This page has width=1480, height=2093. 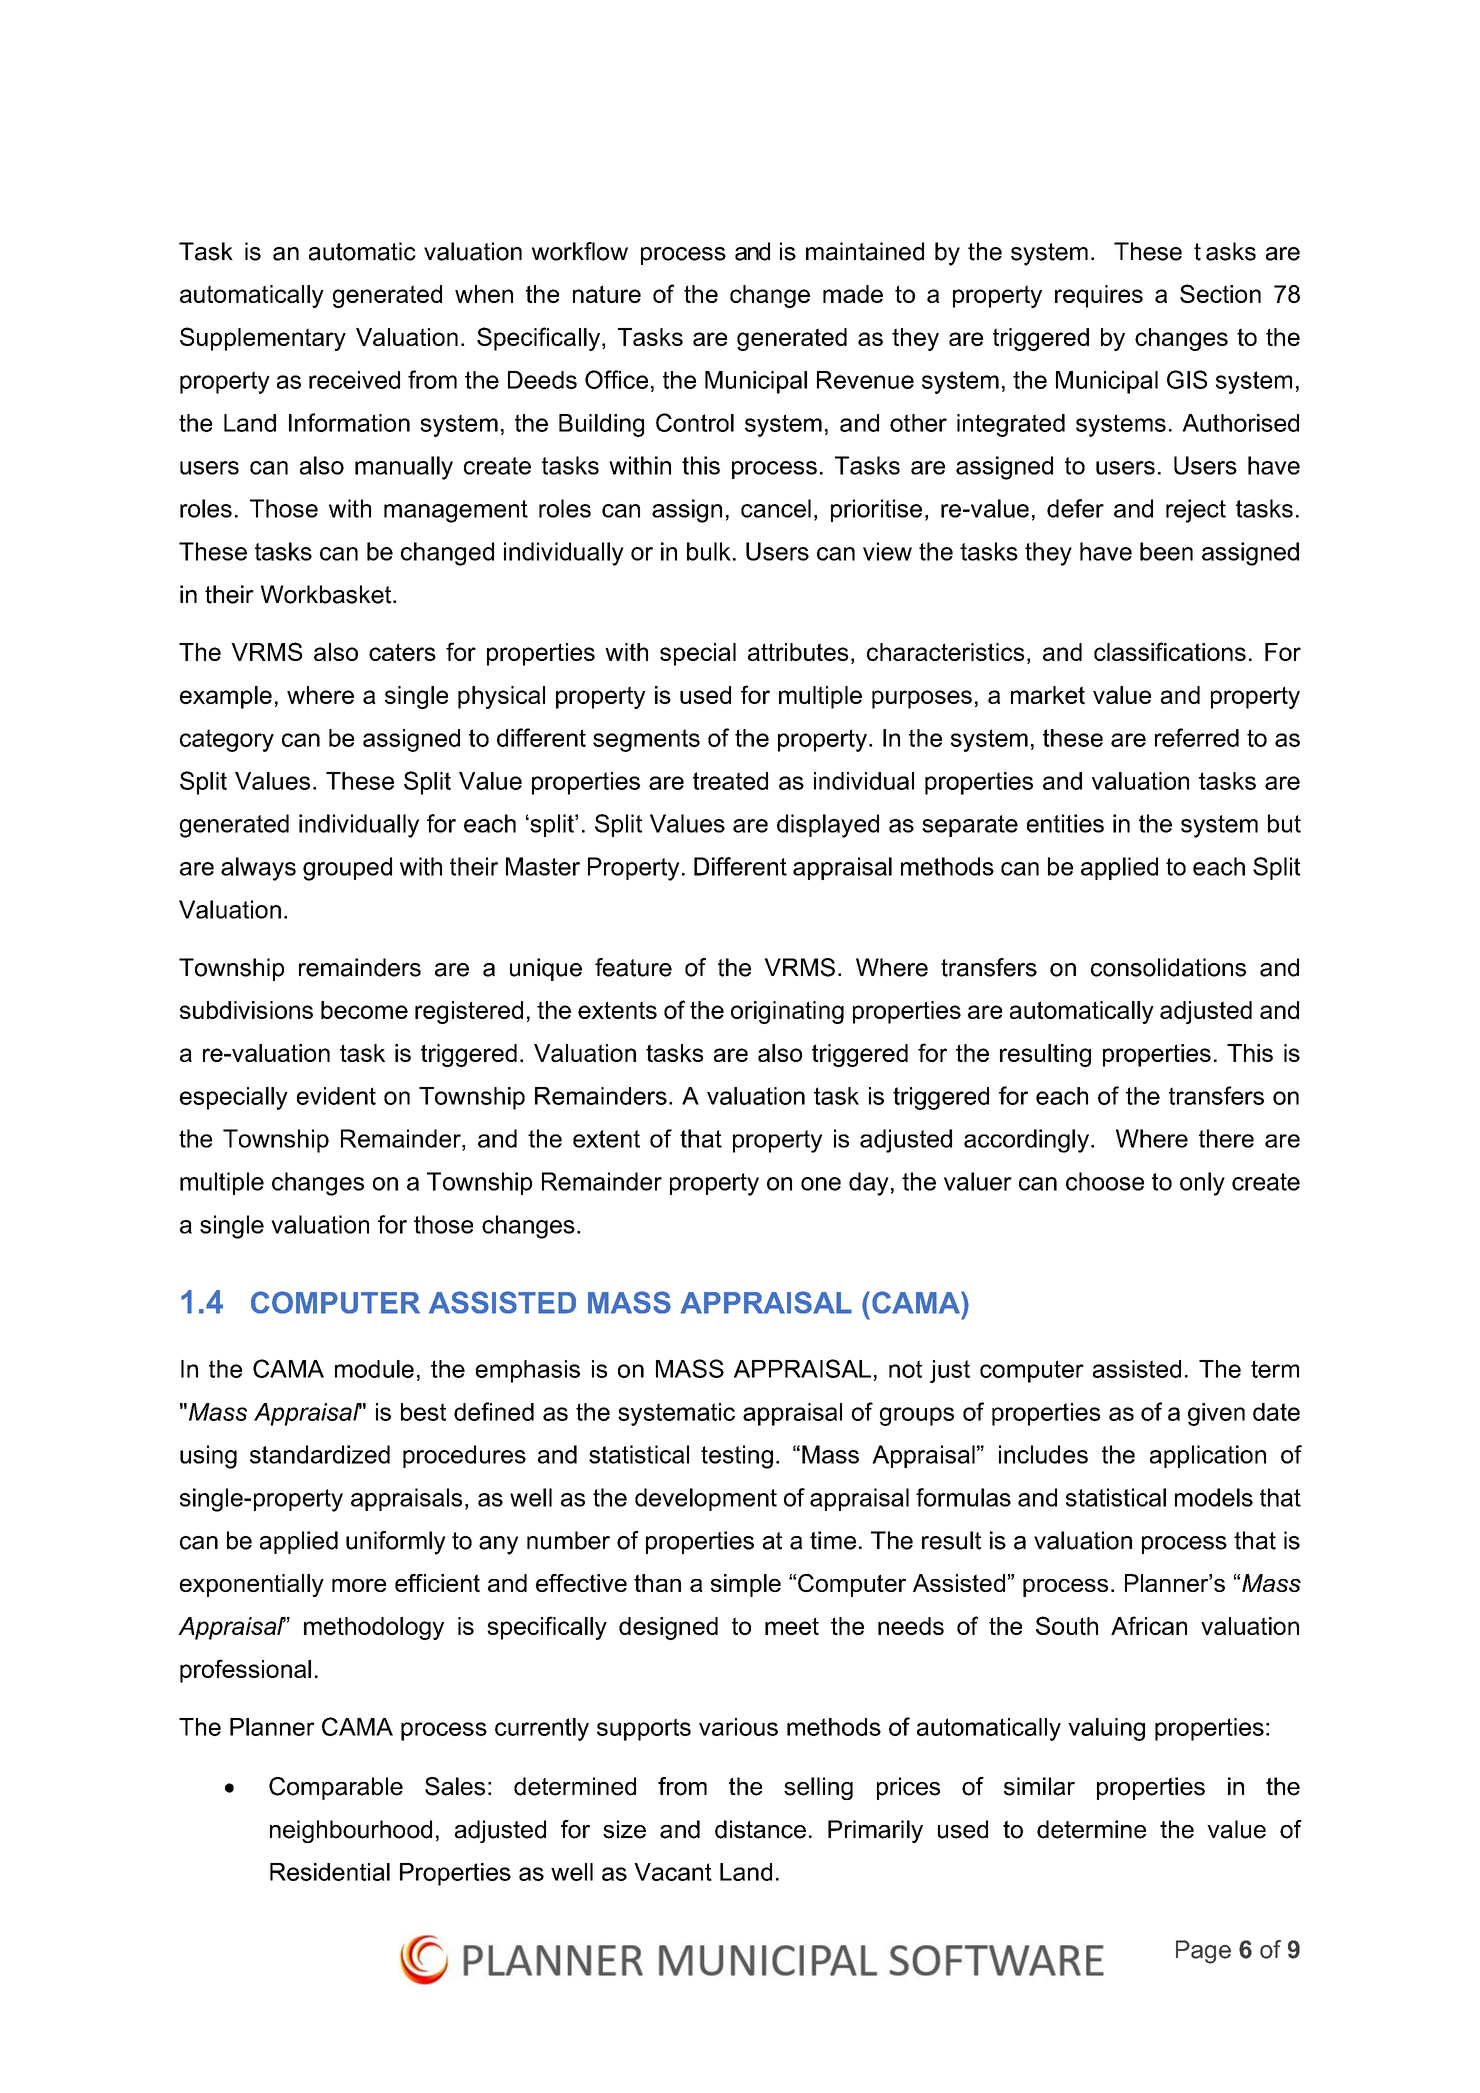 I want to click on Vacant, so click(x=673, y=1872).
